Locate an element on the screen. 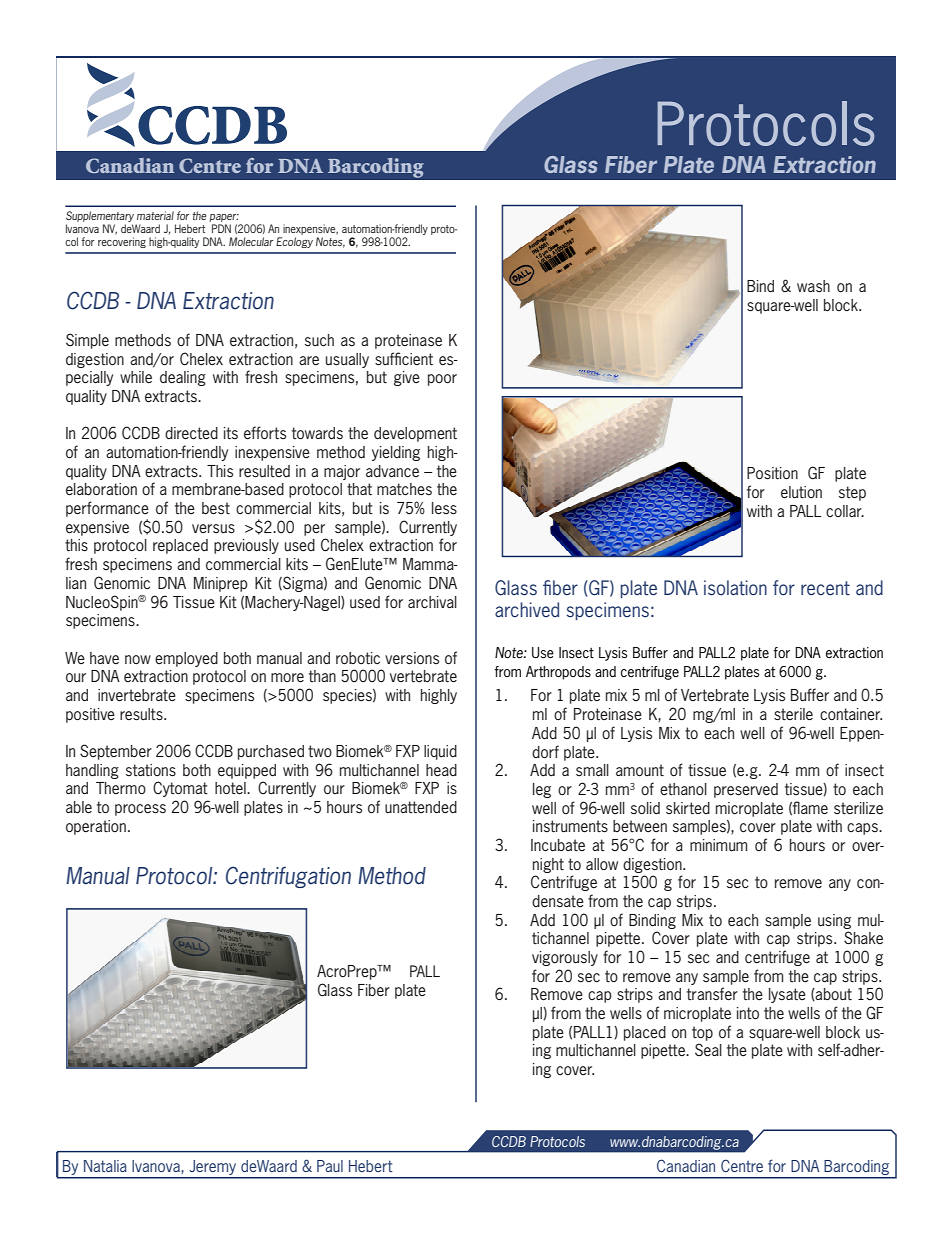  Paul is located at coordinates (330, 1166).
